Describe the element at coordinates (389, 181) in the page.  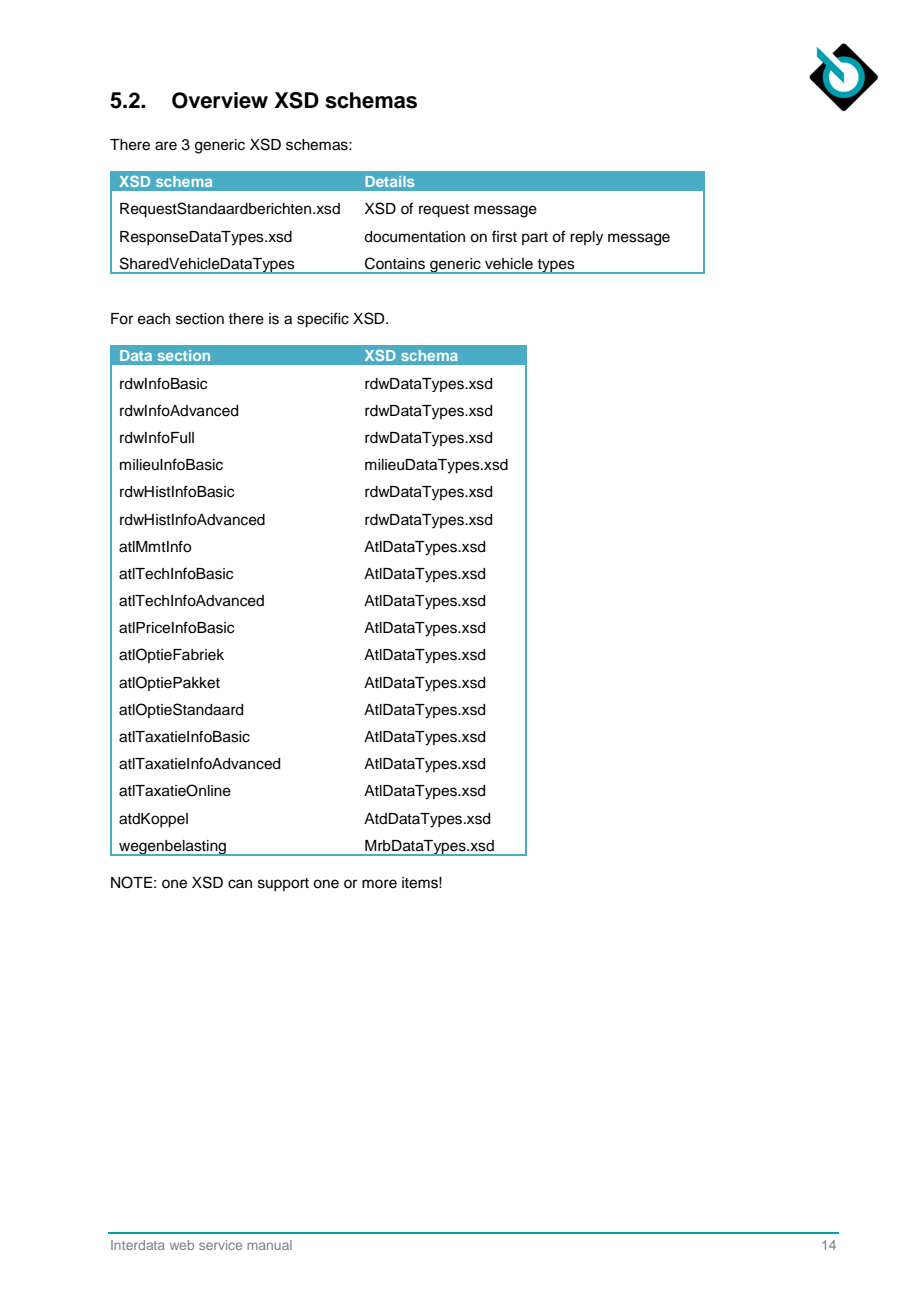
I see `Details` at that location.
